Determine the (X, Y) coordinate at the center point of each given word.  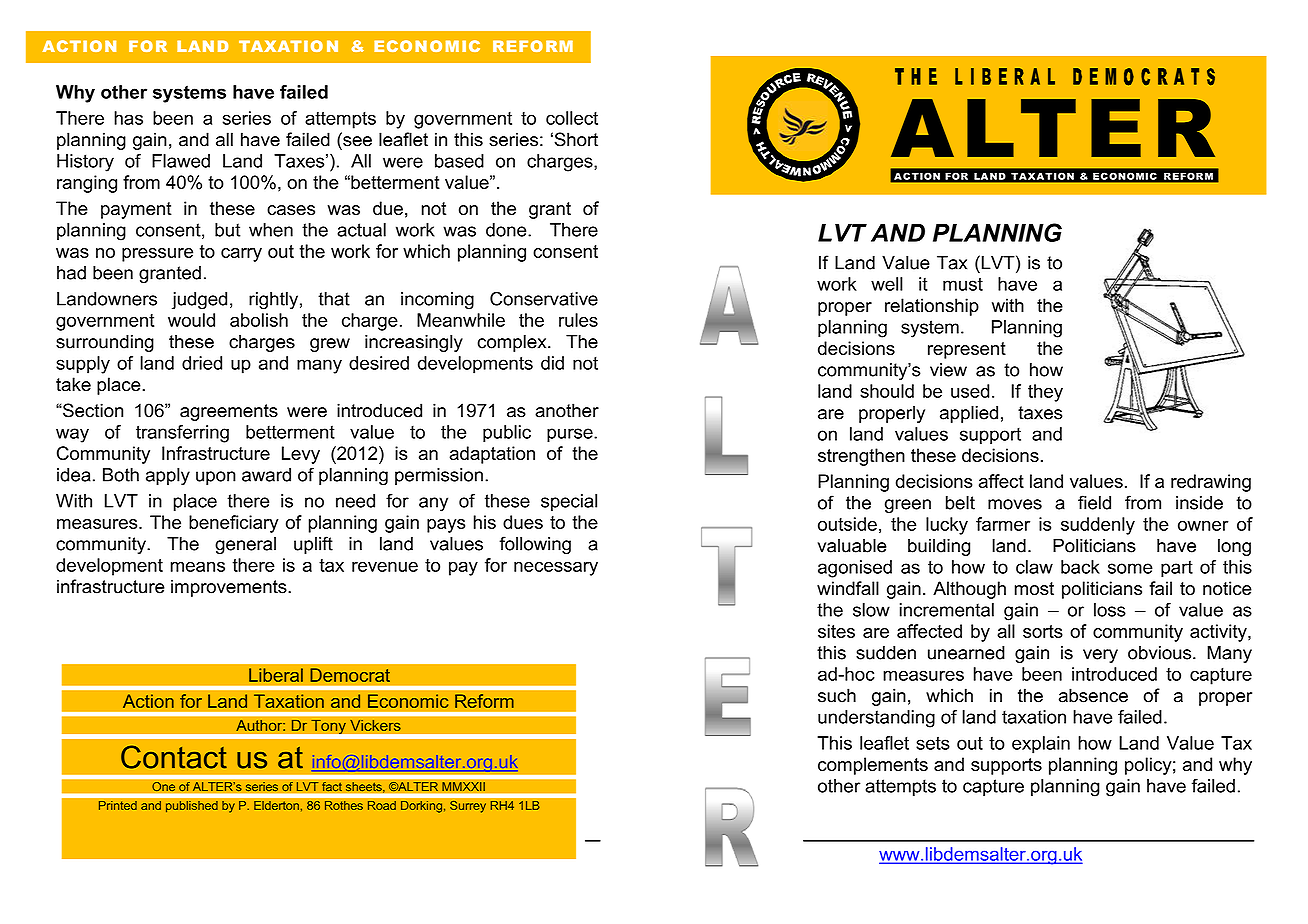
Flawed (181, 161)
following (535, 545)
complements (873, 766)
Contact (174, 757)
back (1080, 567)
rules (578, 320)
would (191, 320)
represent (967, 350)
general (245, 545)
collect (572, 118)
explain (1041, 745)
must (963, 284)
